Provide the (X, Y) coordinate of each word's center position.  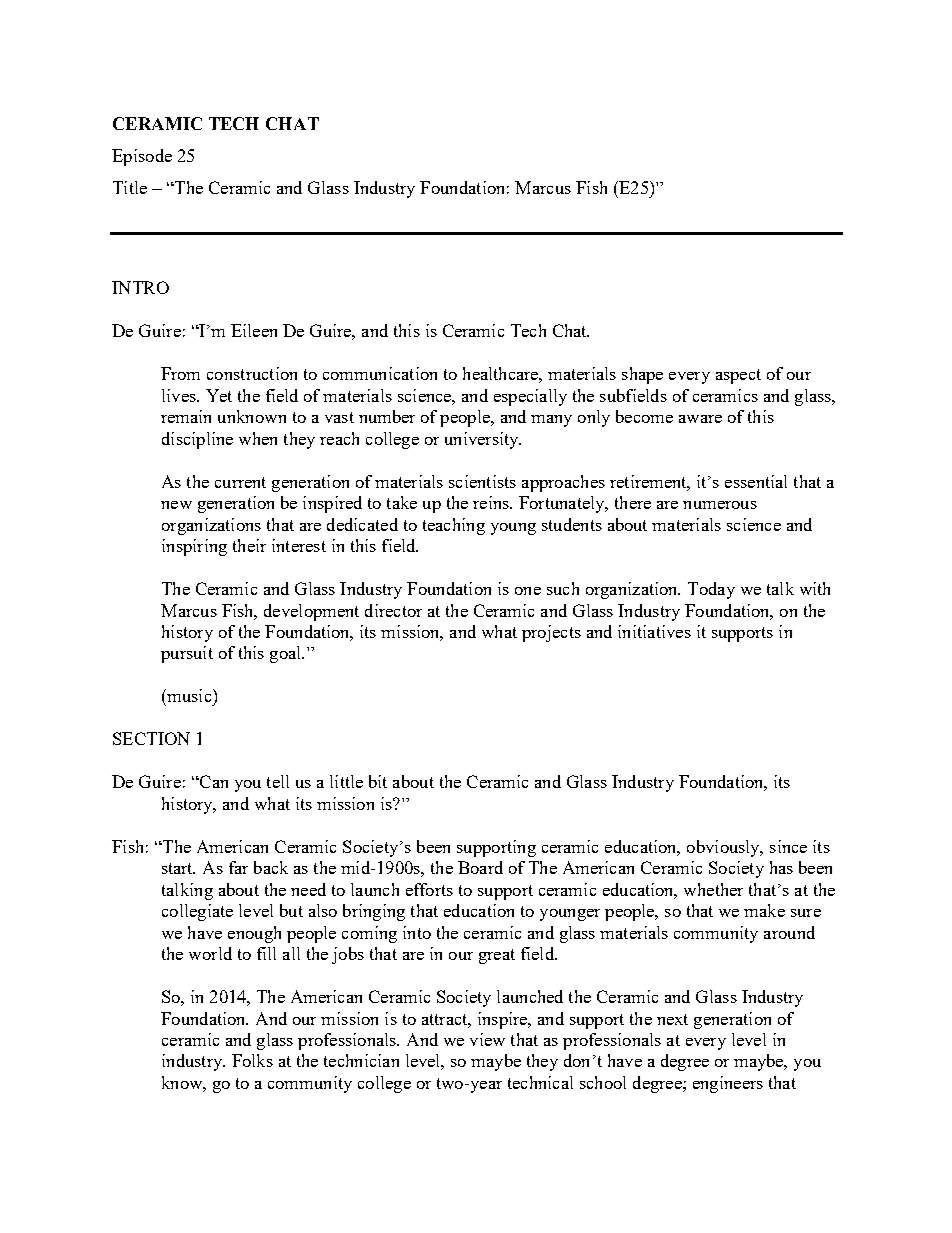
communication (380, 373)
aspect (738, 376)
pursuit (187, 654)
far (238, 867)
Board (480, 867)
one (528, 591)
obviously (724, 848)
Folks (252, 1060)
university (483, 440)
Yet (219, 395)
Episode (142, 157)
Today (711, 590)
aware (700, 419)
